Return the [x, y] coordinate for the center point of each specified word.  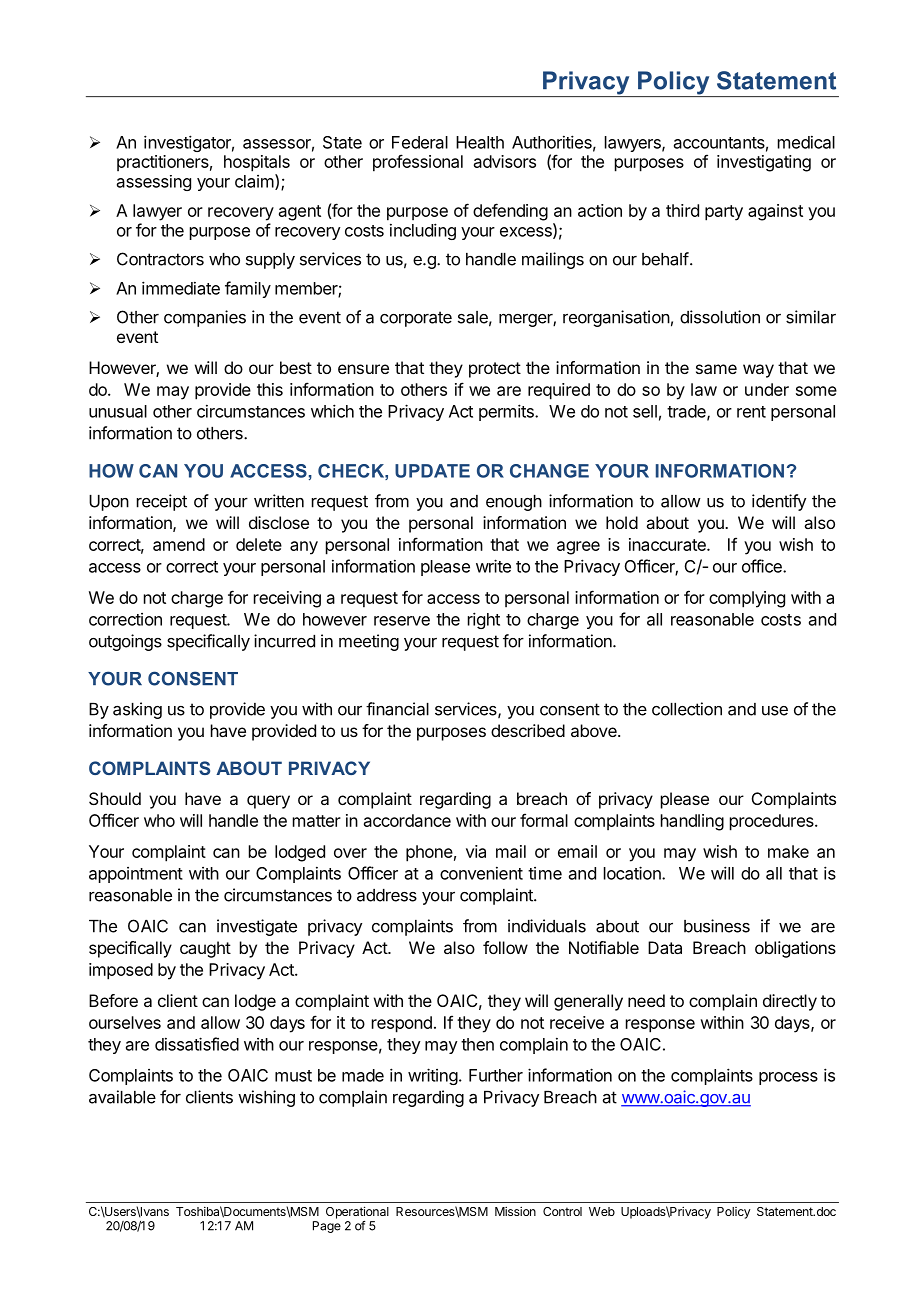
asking [137, 710]
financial [397, 709]
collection [687, 709]
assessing [154, 183]
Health [480, 142]
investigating [764, 163]
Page [327, 1227]
